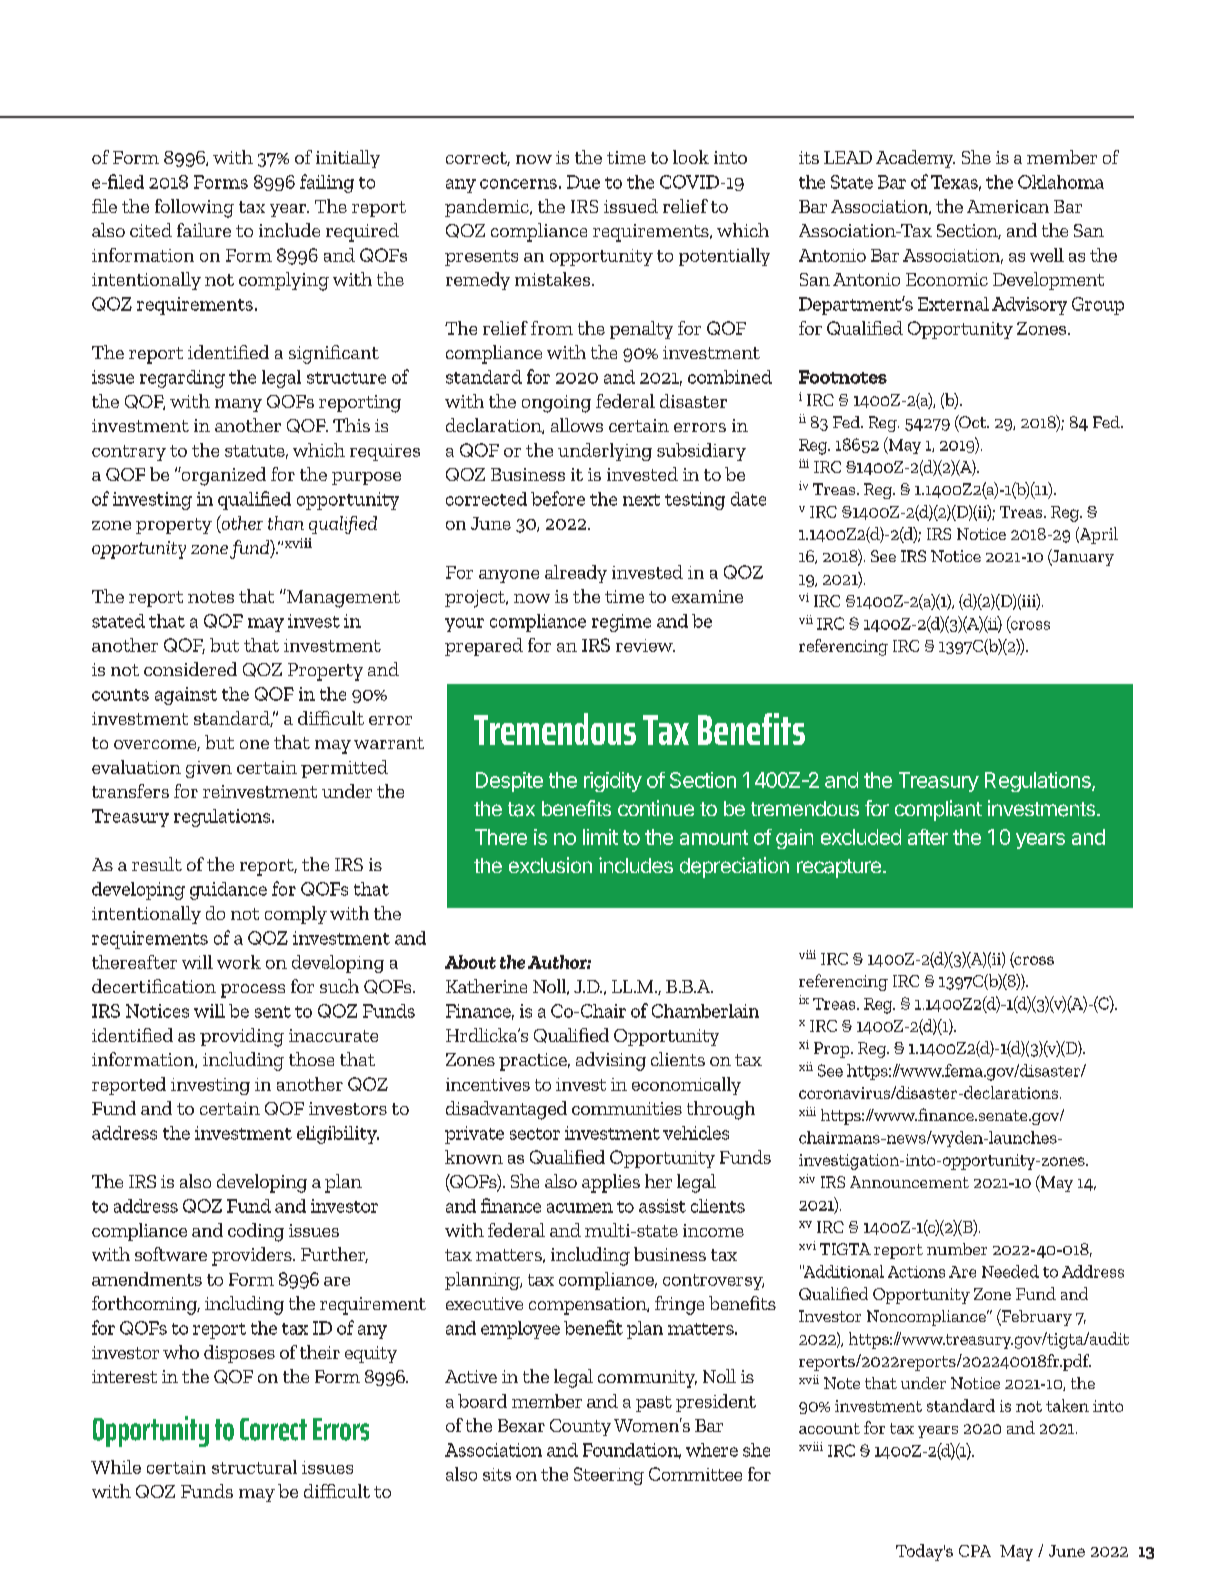  What do you see at coordinates (975, 1551) in the document?
I see `CPA` at bounding box center [975, 1551].
